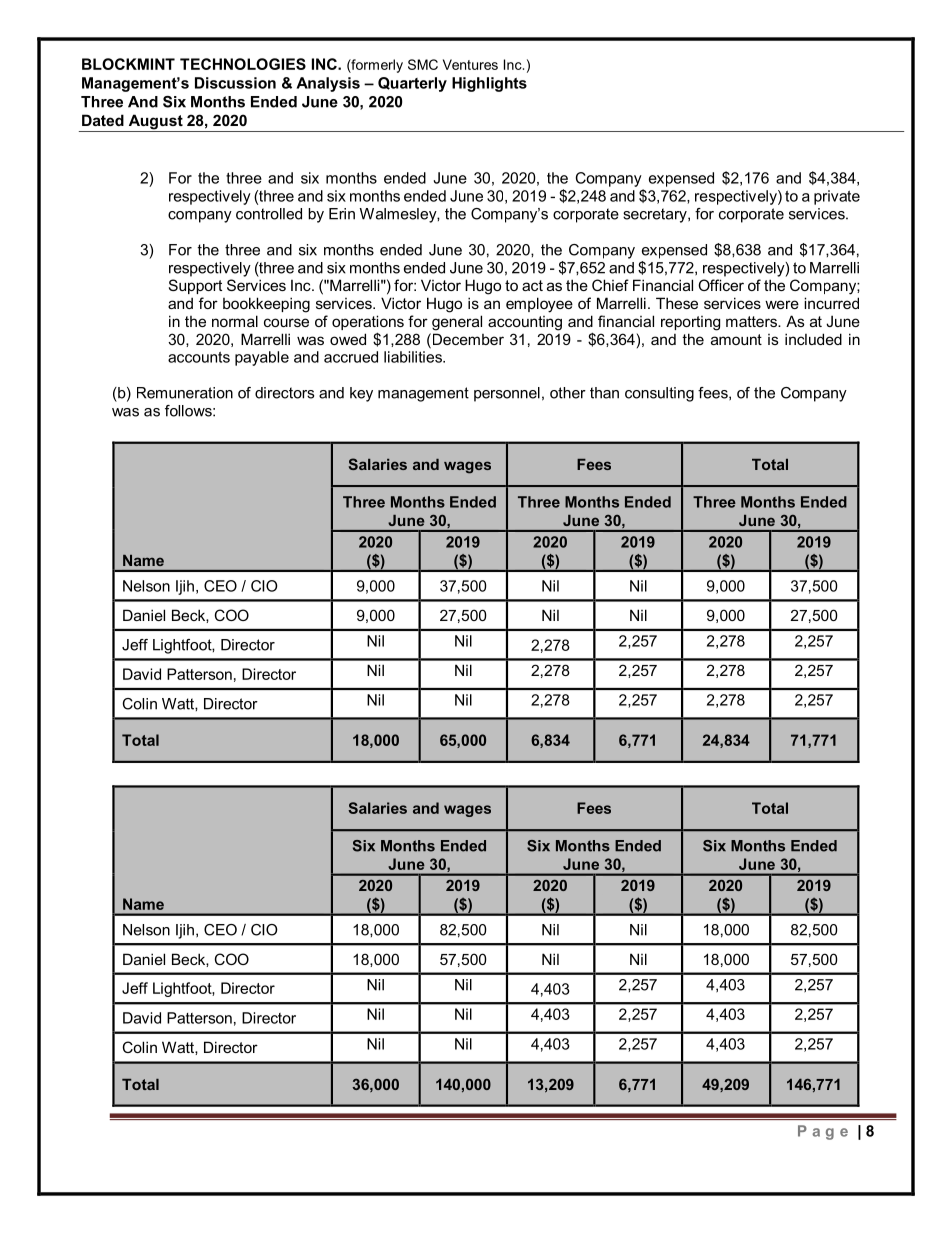 The image size is (952, 1233). Describe the element at coordinates (837, 197) in the image. I see `private` at that location.
